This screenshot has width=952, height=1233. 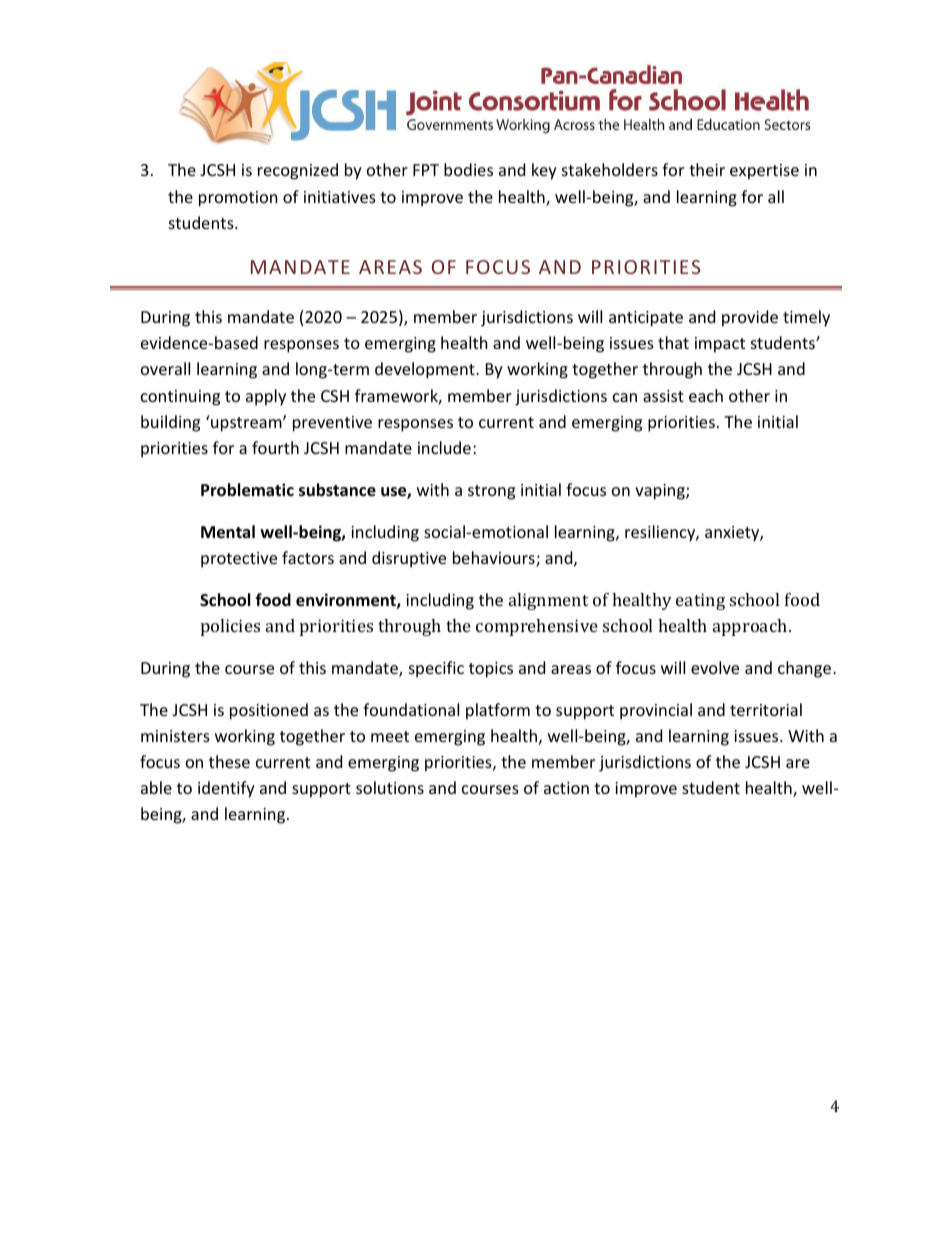 What do you see at coordinates (426, 370) in the screenshot?
I see `development` at bounding box center [426, 370].
